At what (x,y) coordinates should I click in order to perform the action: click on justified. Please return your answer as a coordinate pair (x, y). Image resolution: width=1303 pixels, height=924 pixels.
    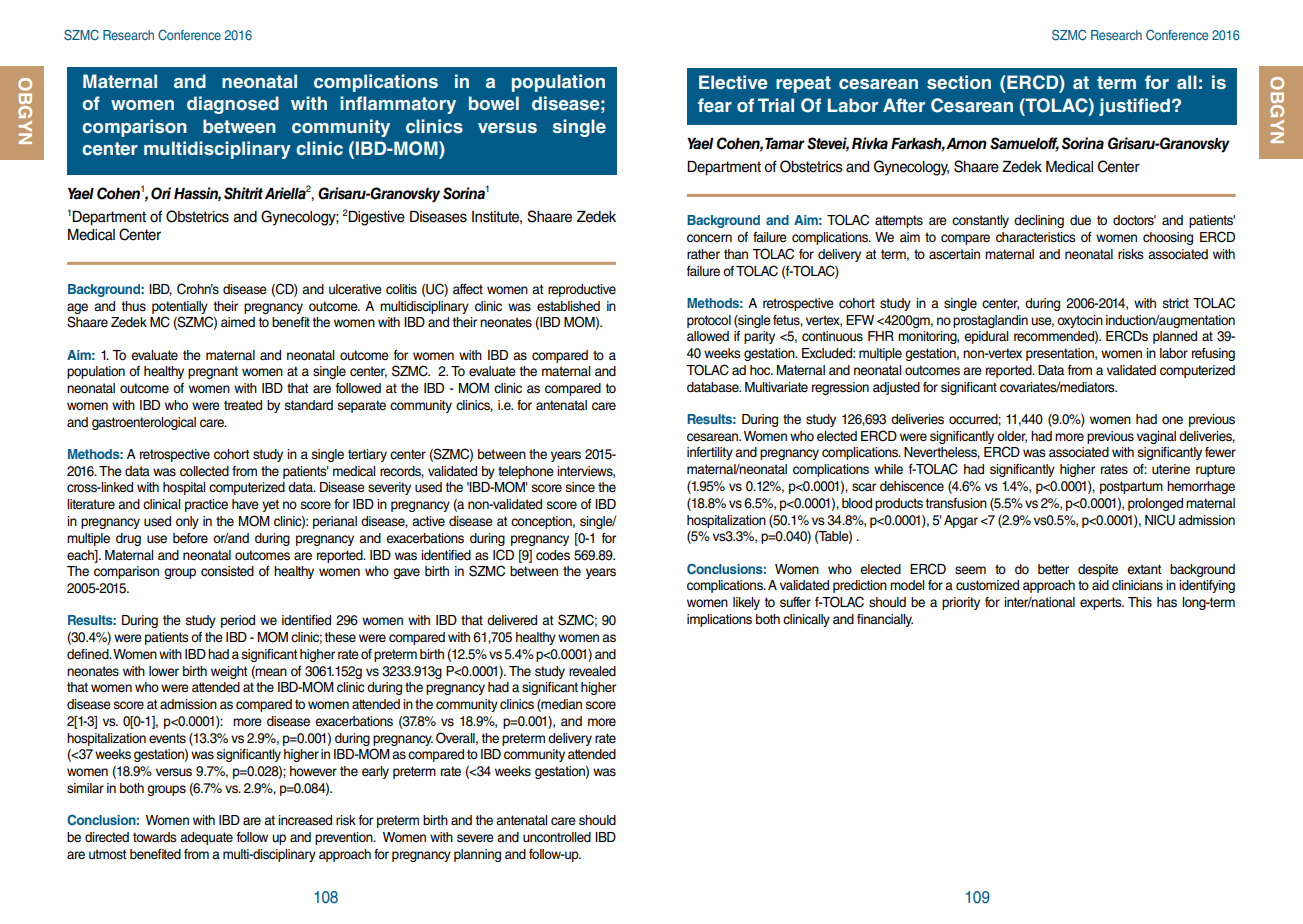
    Looking at the image, I should click on (1134, 107).
